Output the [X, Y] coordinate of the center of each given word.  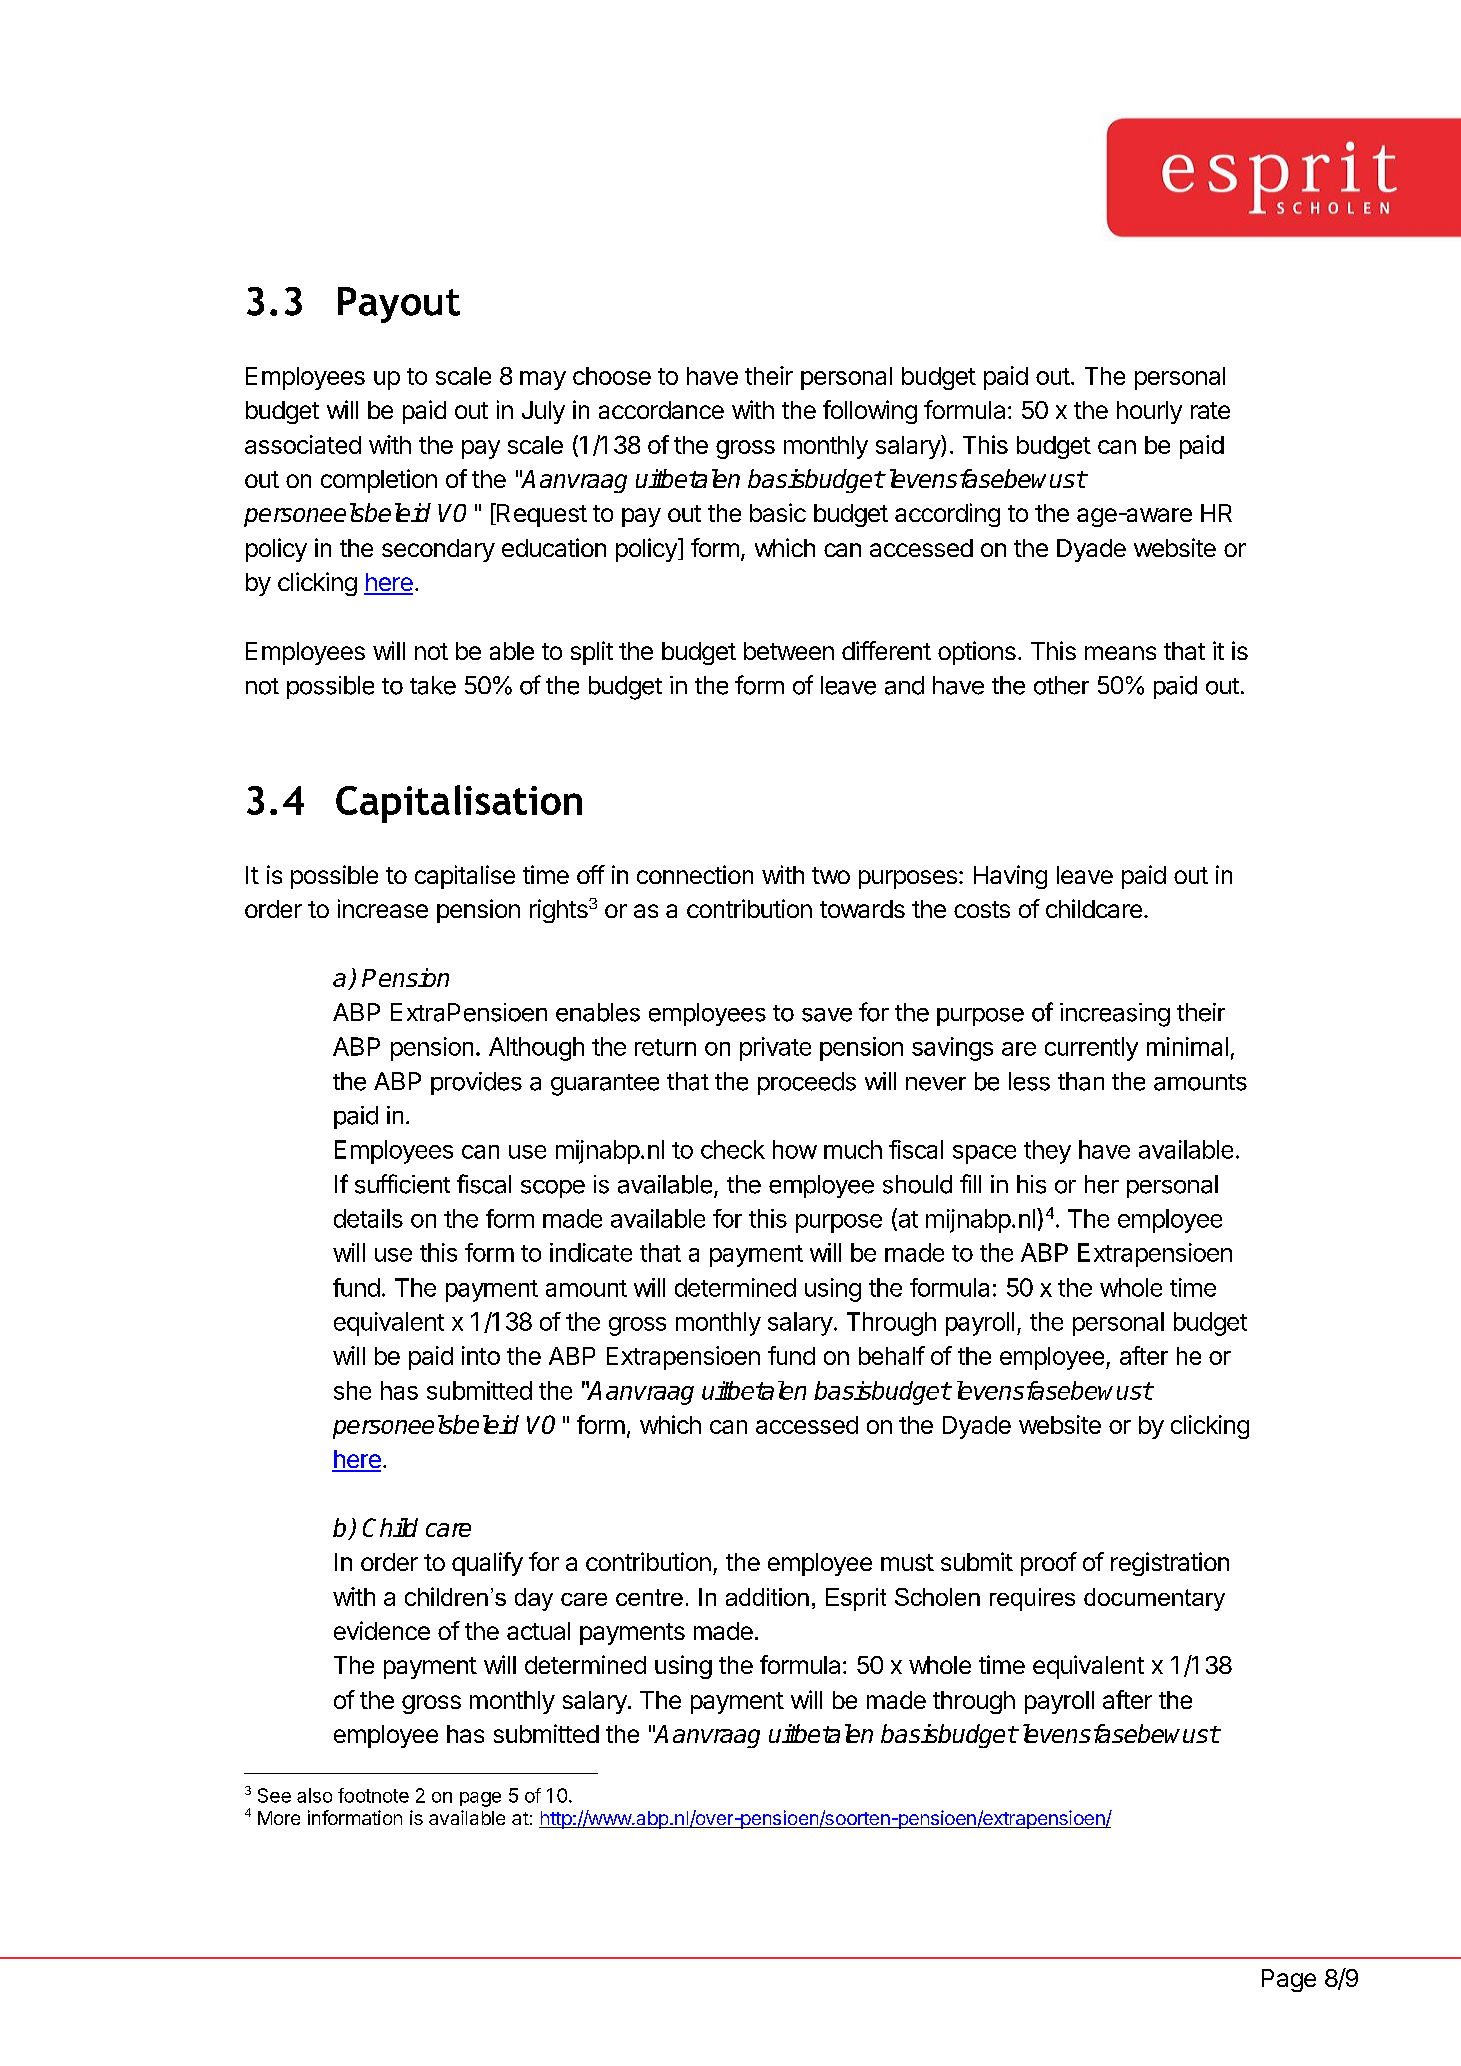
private [775, 1049]
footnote [373, 1795]
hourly [1149, 412]
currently [1091, 1049]
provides [476, 1083]
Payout [399, 305]
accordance [661, 410]
